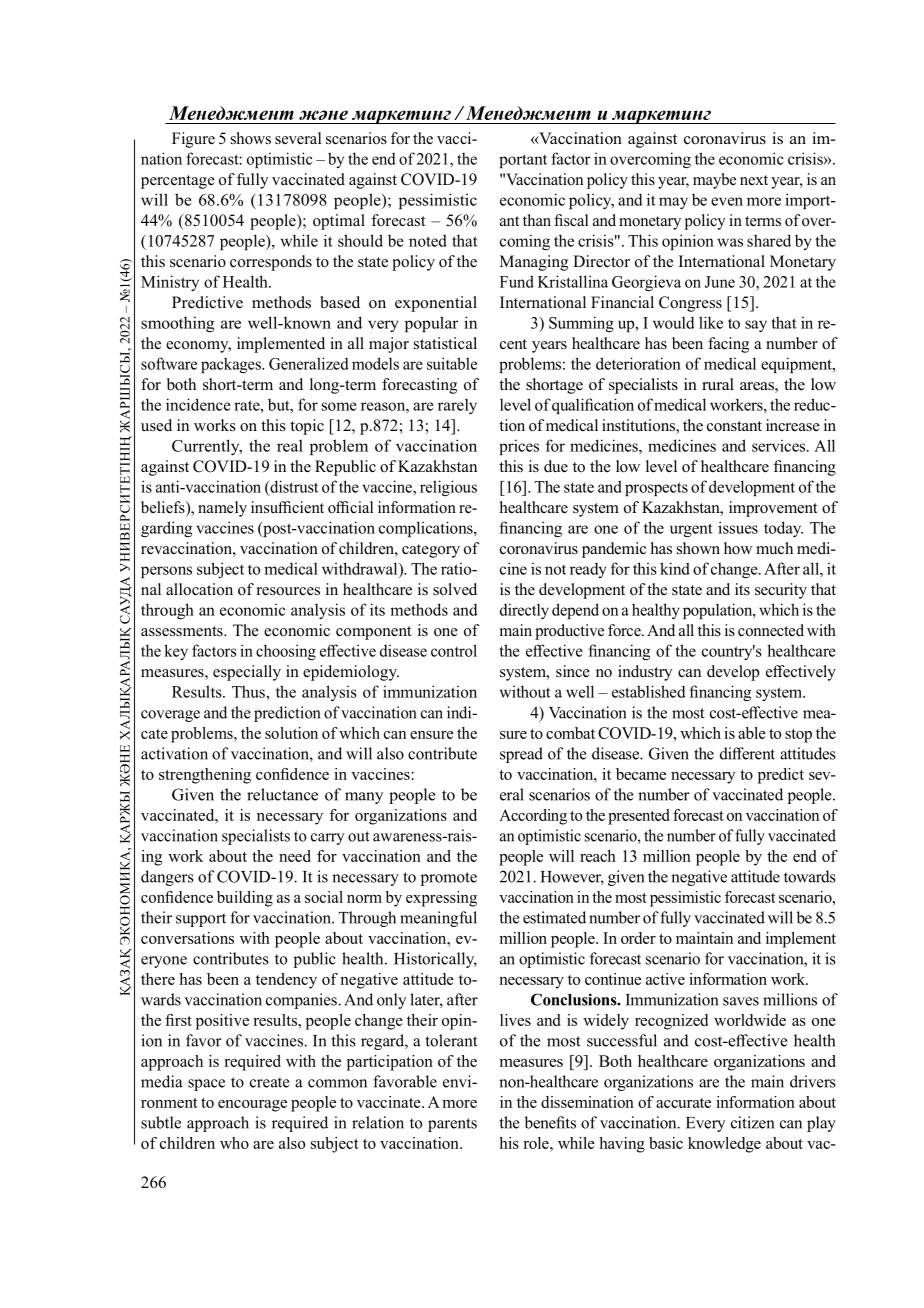 This screenshot has height=1308, width=924. I want to click on noted, so click(428, 240).
